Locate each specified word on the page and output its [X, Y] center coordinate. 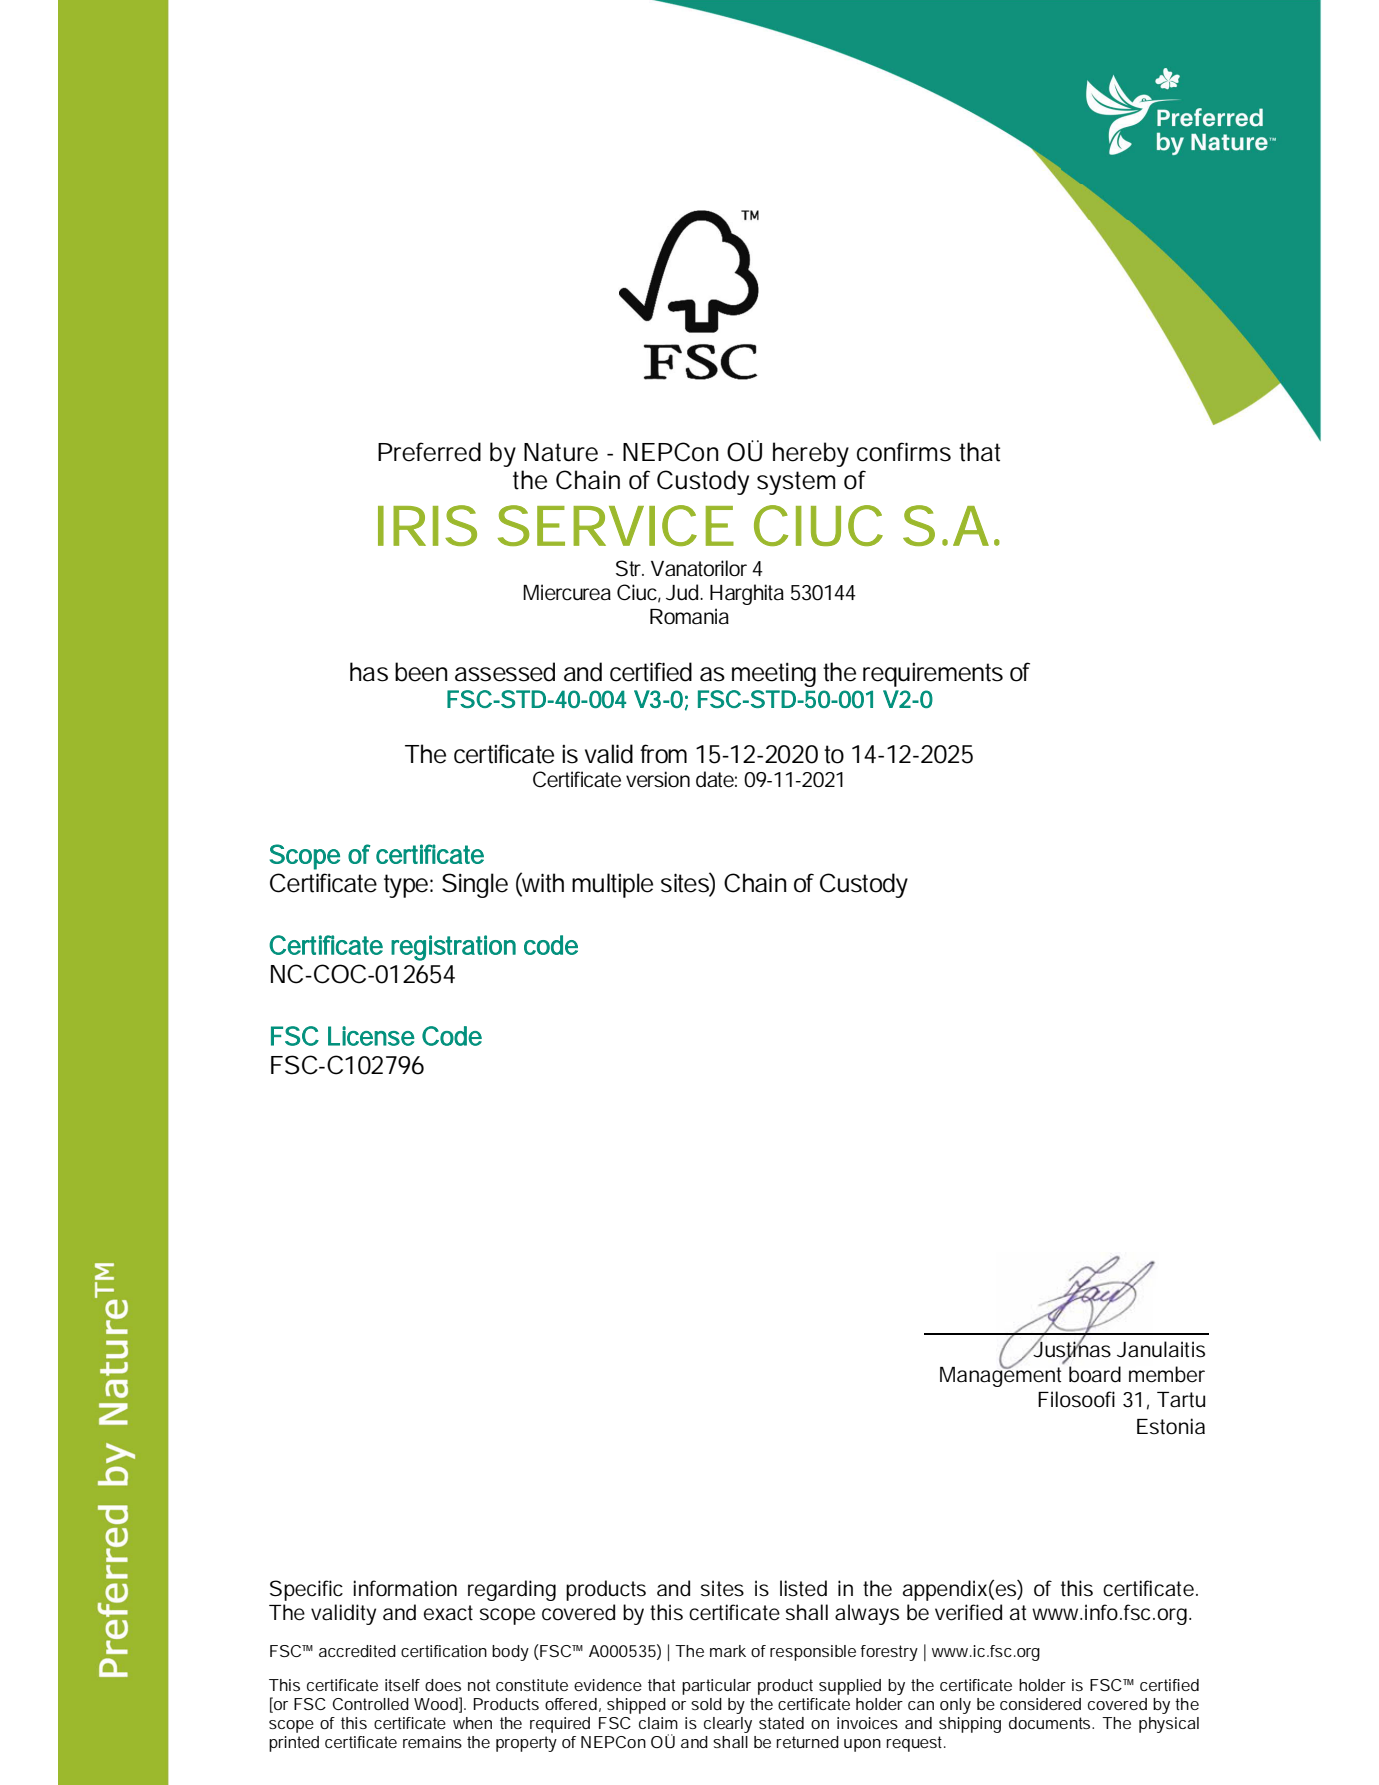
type [406, 886]
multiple [612, 885]
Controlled [371, 1704]
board [1095, 1374]
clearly [728, 1725]
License [371, 1036]
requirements [933, 675]
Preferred [429, 452]
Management [1000, 1375]
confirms [904, 452]
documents [1051, 1723]
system [796, 483]
